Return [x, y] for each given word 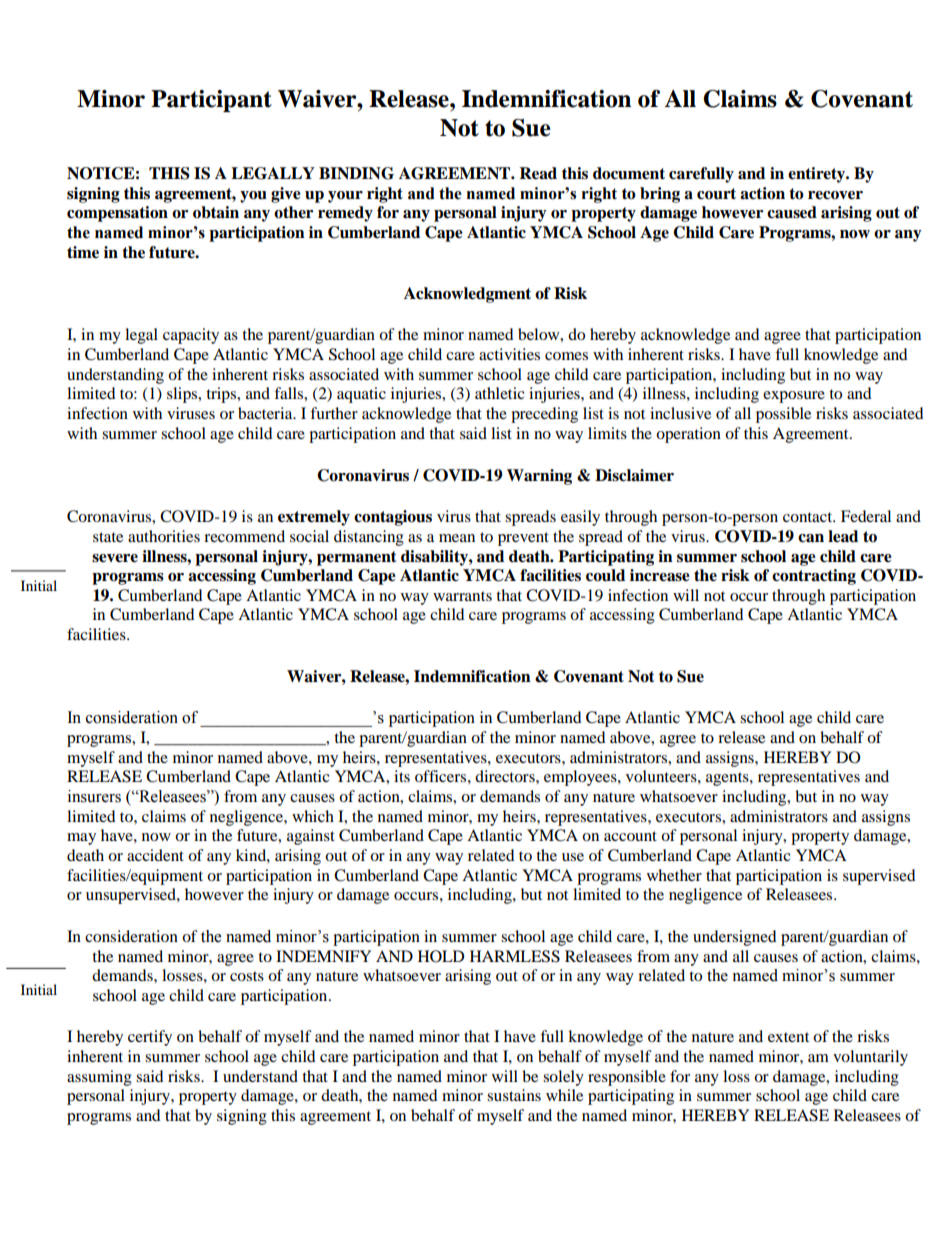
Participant [211, 101]
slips [183, 395]
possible [783, 415]
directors [506, 776]
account [630, 836]
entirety [818, 175]
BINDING [356, 173]
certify [150, 1038]
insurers [94, 796]
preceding [544, 415]
